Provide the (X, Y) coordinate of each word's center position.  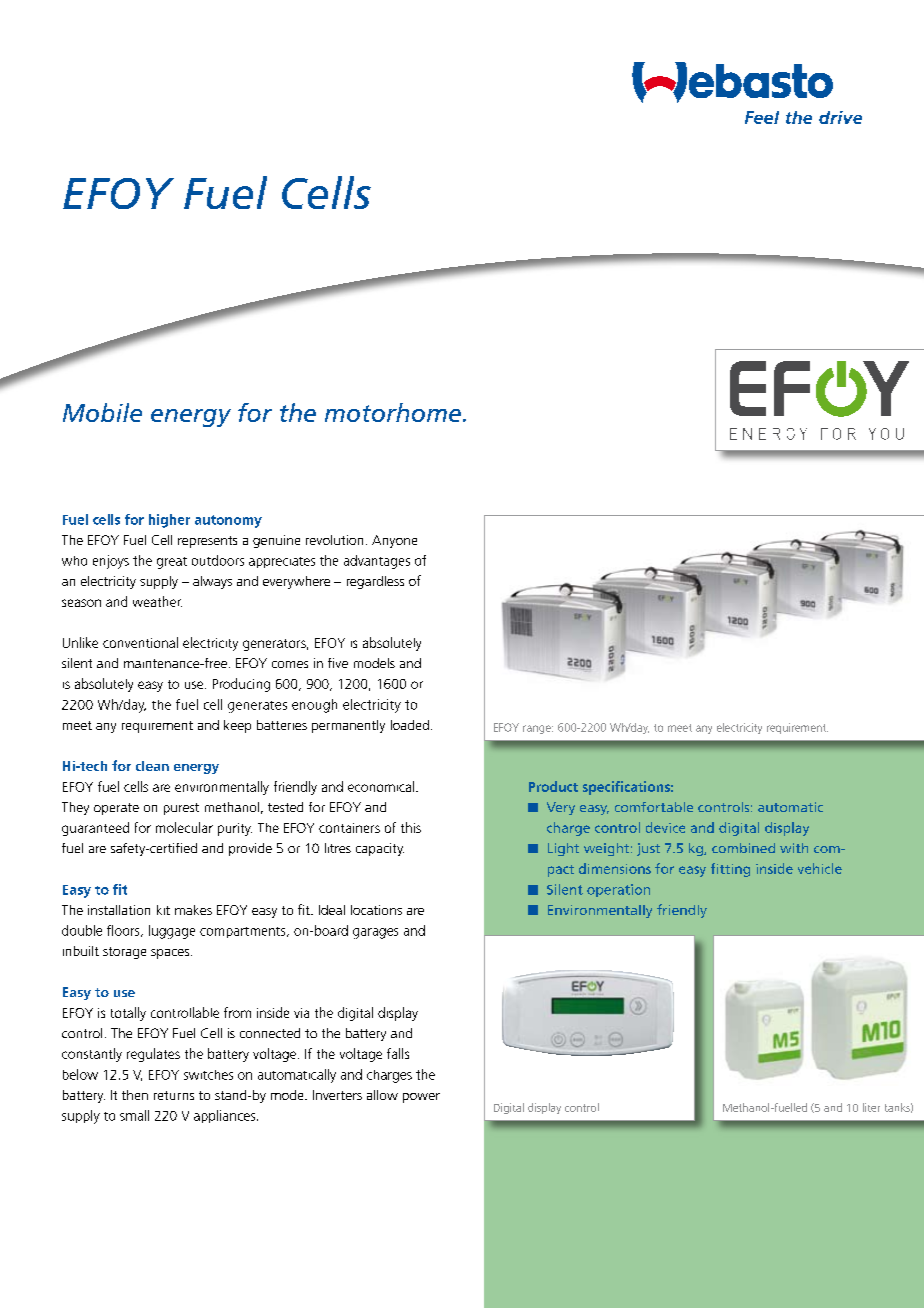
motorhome (393, 412)
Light (563, 849)
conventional (140, 642)
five (338, 663)
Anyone (394, 541)
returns (174, 1095)
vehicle (820, 868)
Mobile (102, 412)
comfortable (654, 807)
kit (163, 910)
